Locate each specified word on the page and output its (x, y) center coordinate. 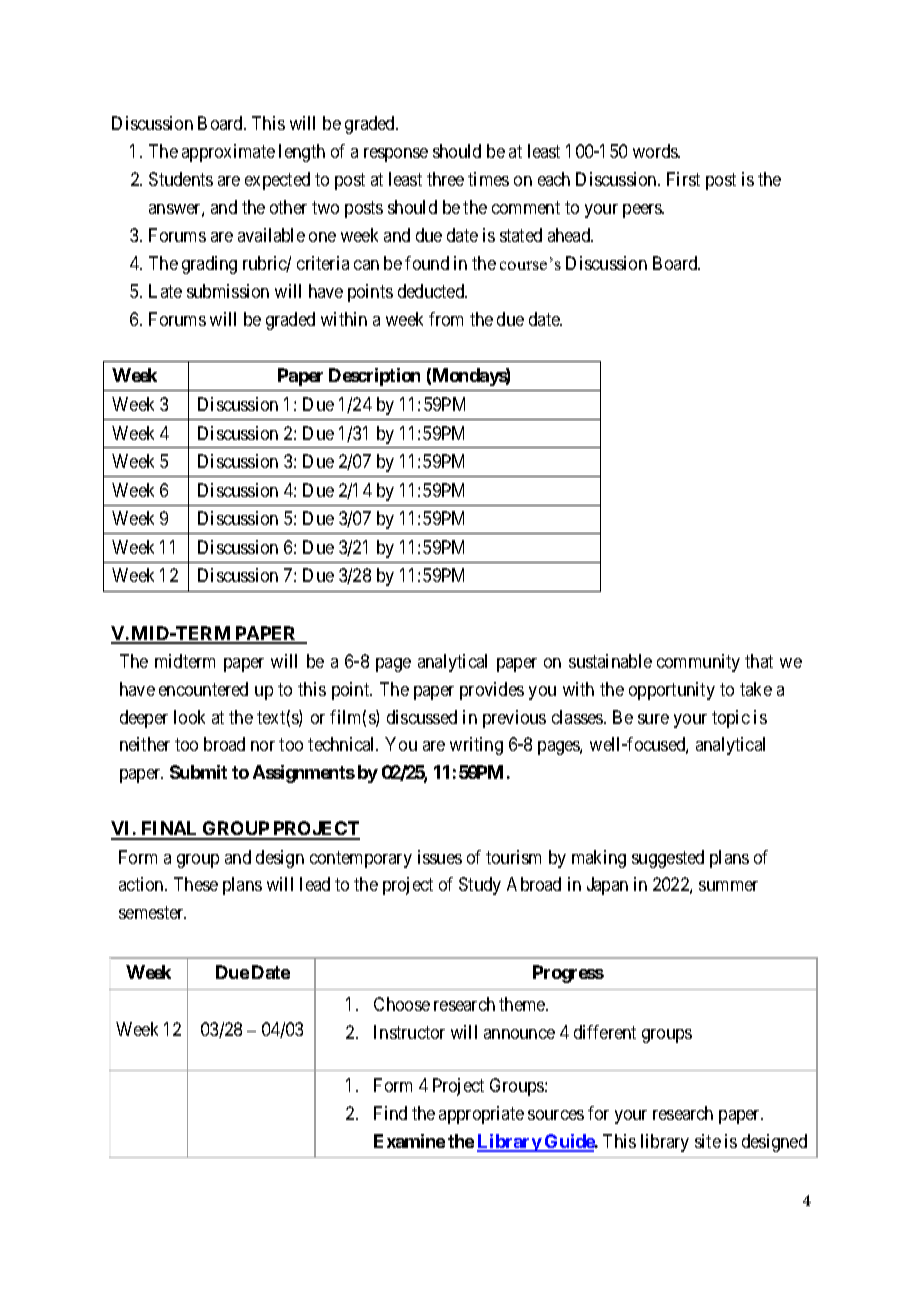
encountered (203, 689)
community (698, 663)
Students (181, 179)
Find (390, 1113)
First (683, 179)
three (445, 179)
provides (492, 691)
